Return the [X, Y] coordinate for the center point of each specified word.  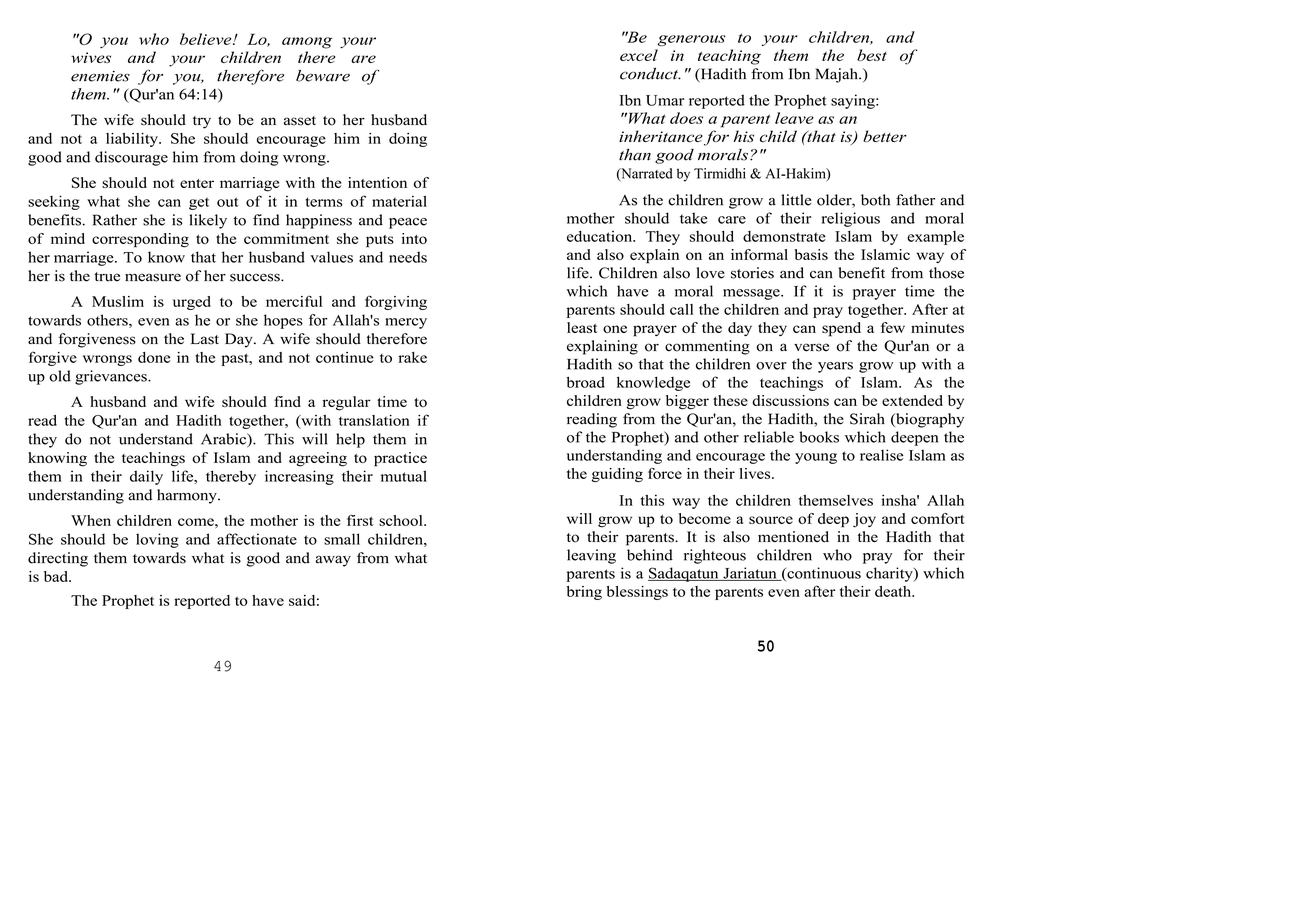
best [872, 55]
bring [584, 593]
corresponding [140, 240]
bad [57, 576]
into [414, 238]
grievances [112, 377]
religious [851, 219]
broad [585, 382]
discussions [790, 400]
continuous [823, 574]
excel [639, 55]
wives [91, 57]
